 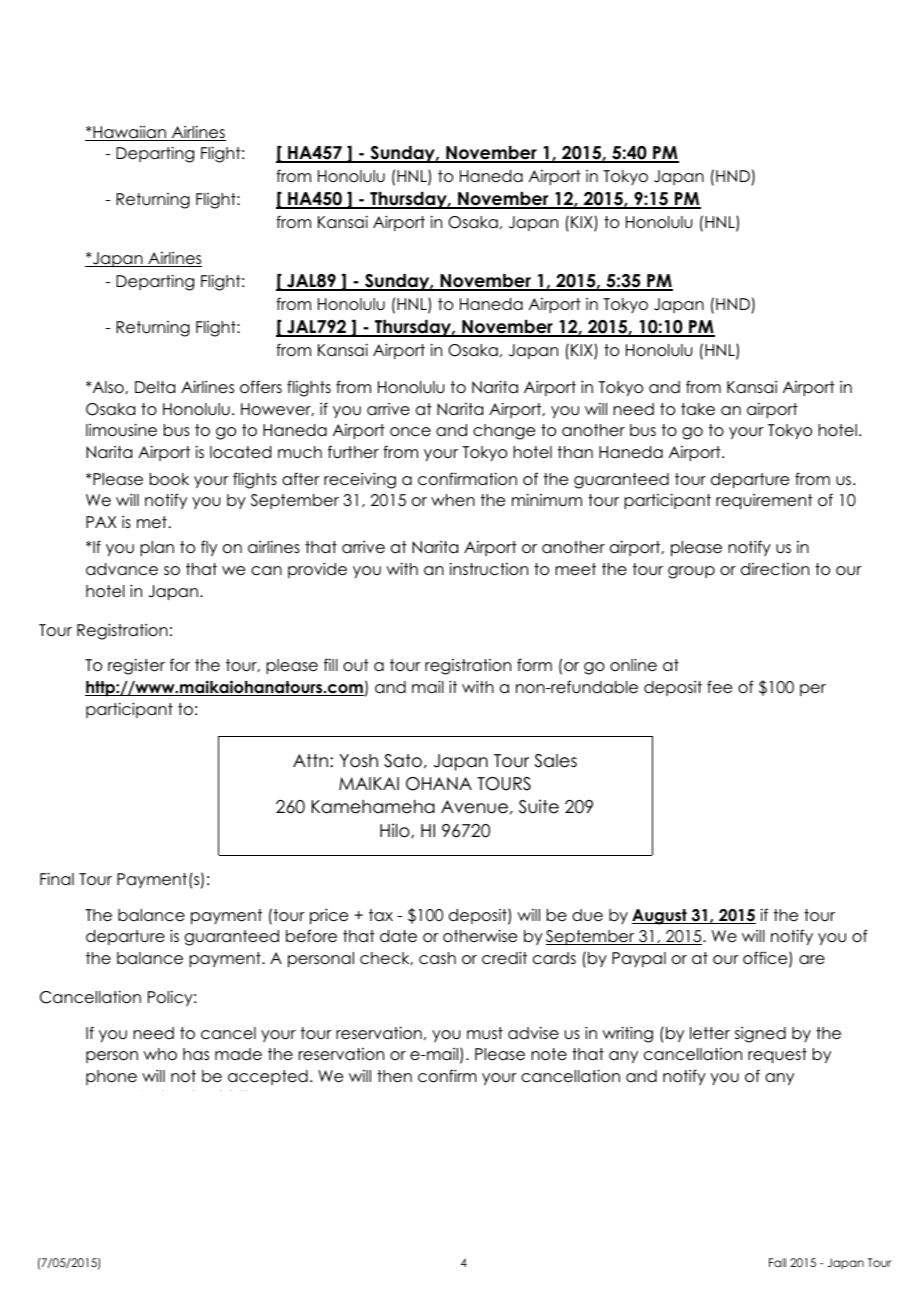 I want to click on August, so click(x=660, y=917).
